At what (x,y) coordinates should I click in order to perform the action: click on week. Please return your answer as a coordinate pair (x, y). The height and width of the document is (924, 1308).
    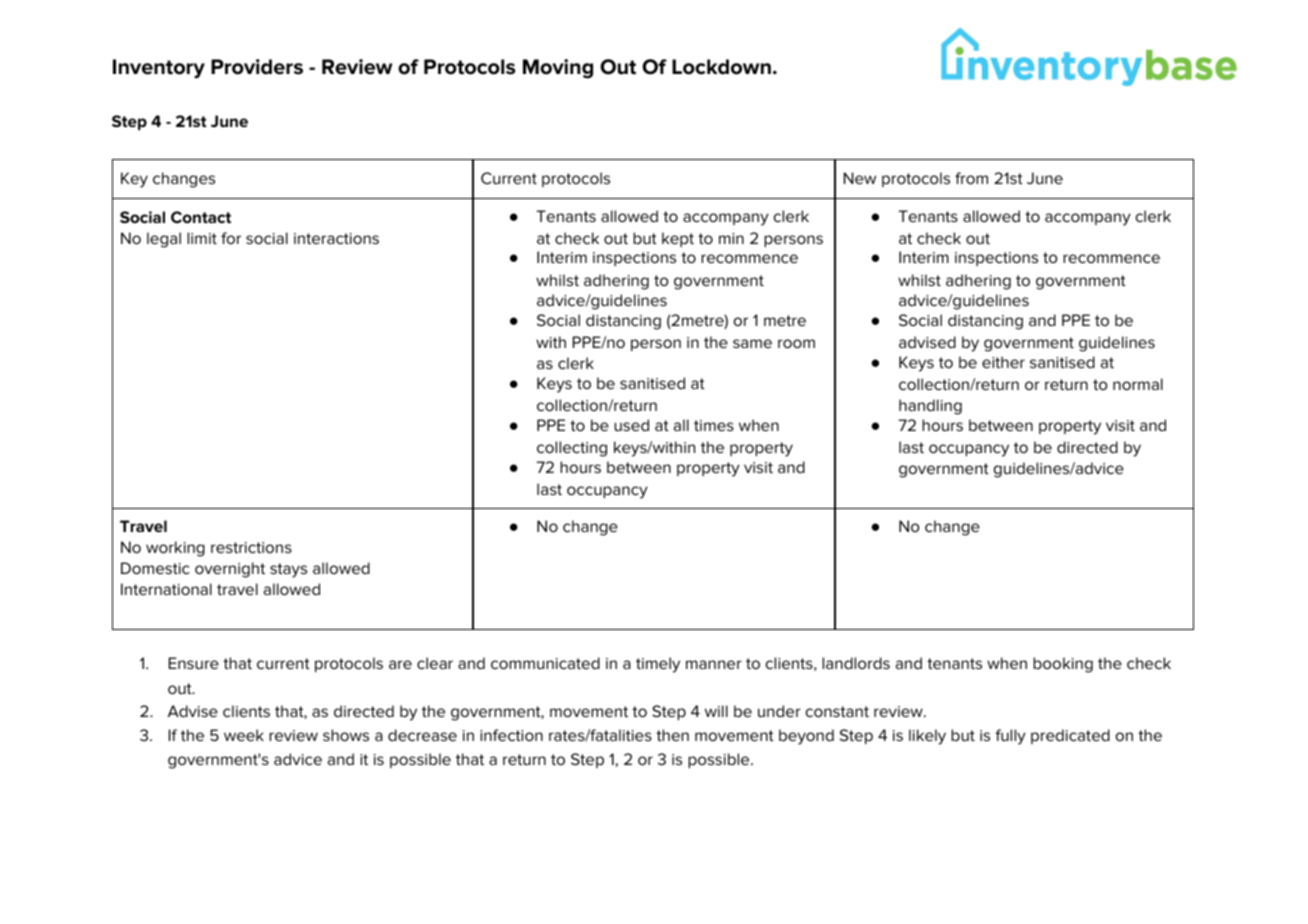
    Looking at the image, I should click on (244, 735).
